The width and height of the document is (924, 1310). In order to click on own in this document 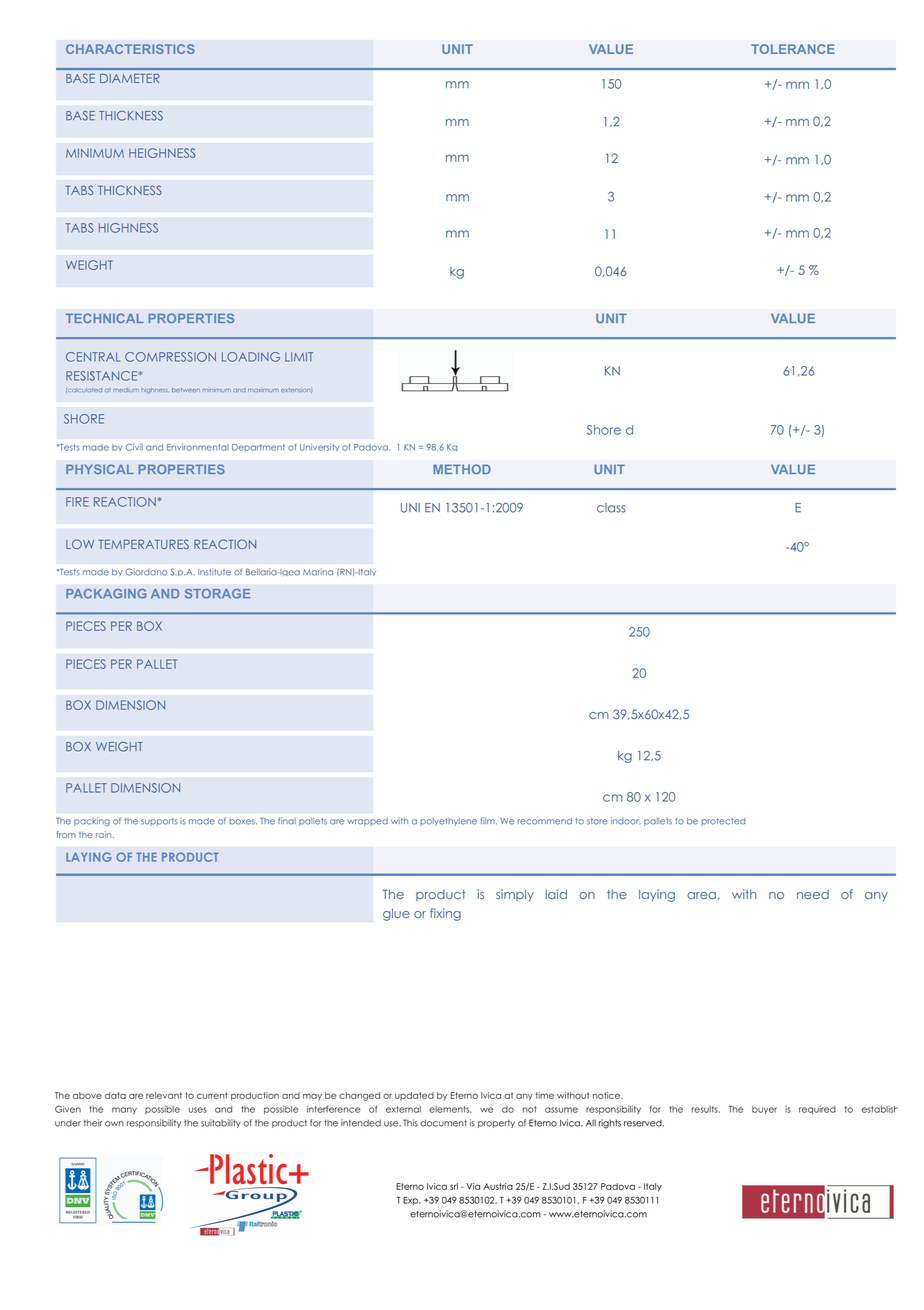, I will do `click(114, 1124)`.
